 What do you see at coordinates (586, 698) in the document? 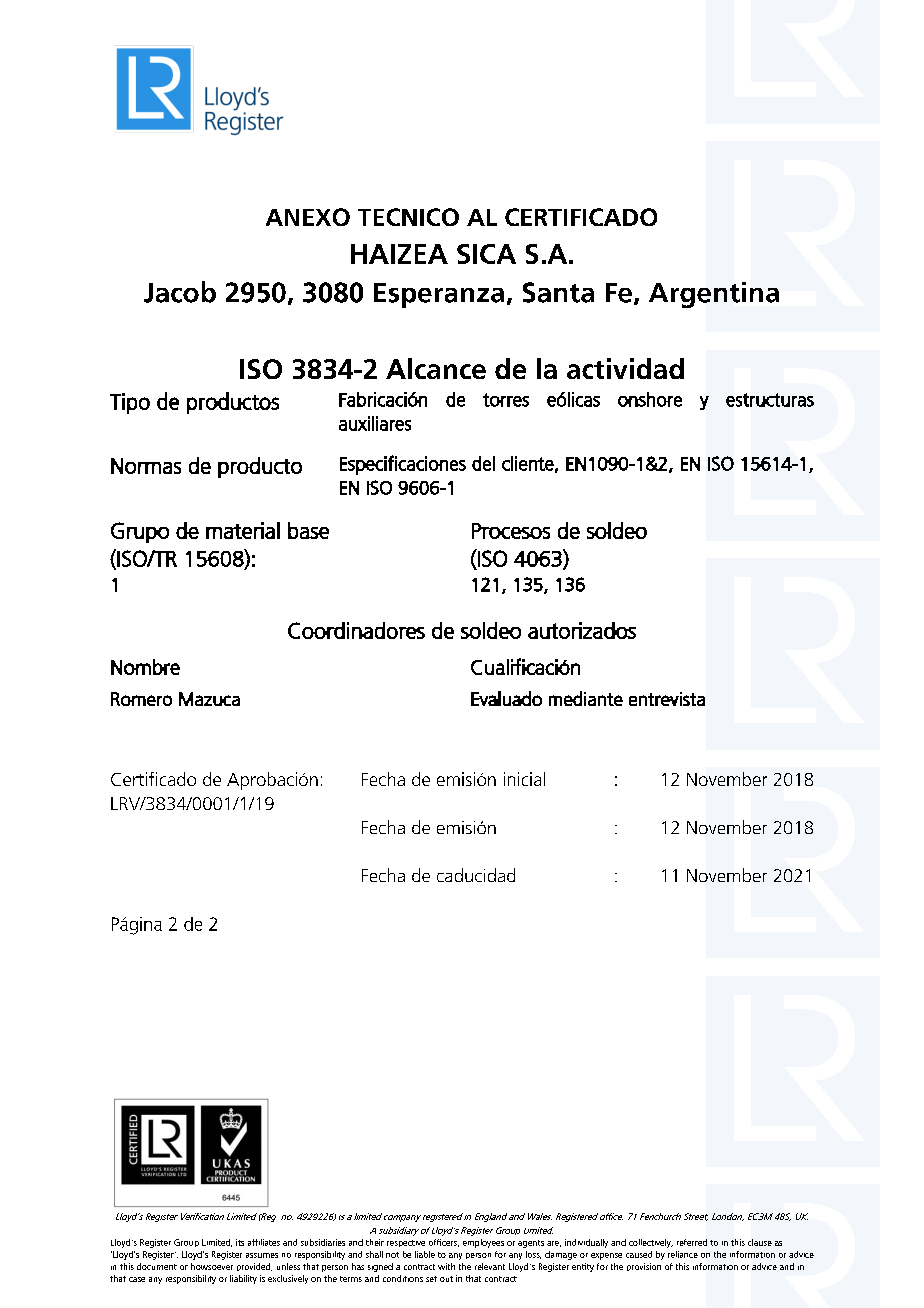
I see `mediante` at bounding box center [586, 698].
